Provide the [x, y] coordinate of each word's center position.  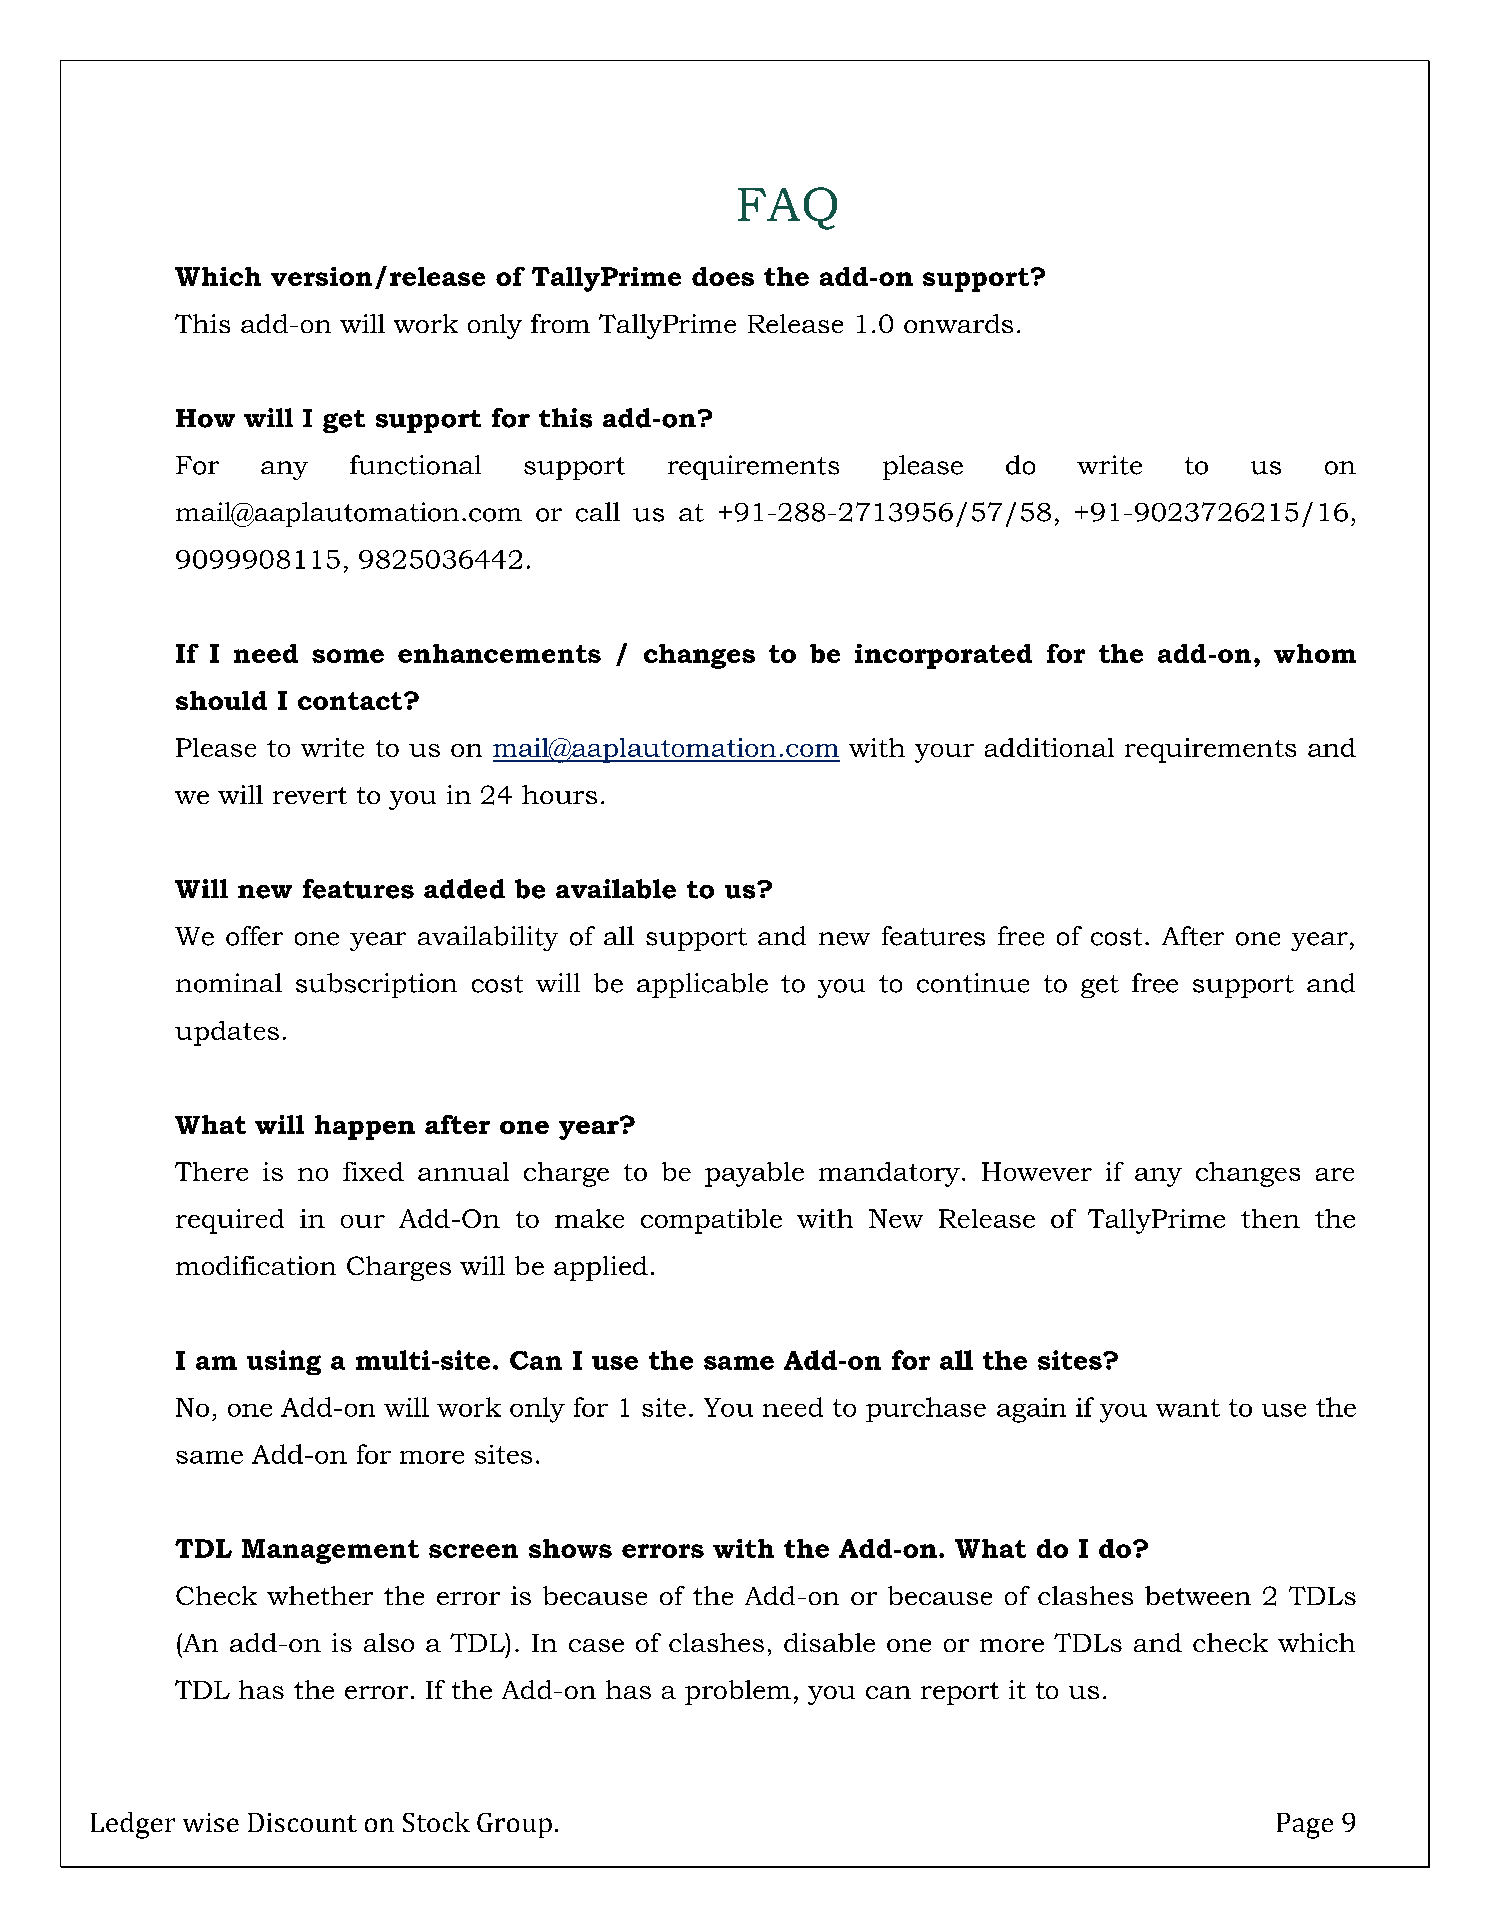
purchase [926, 1409]
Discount [302, 1822]
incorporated [943, 656]
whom [1315, 653]
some [348, 656]
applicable [702, 985]
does [723, 276]
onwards [958, 323]
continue [973, 983]
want [1188, 1408]
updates [227, 1033]
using [284, 1362]
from [560, 323]
